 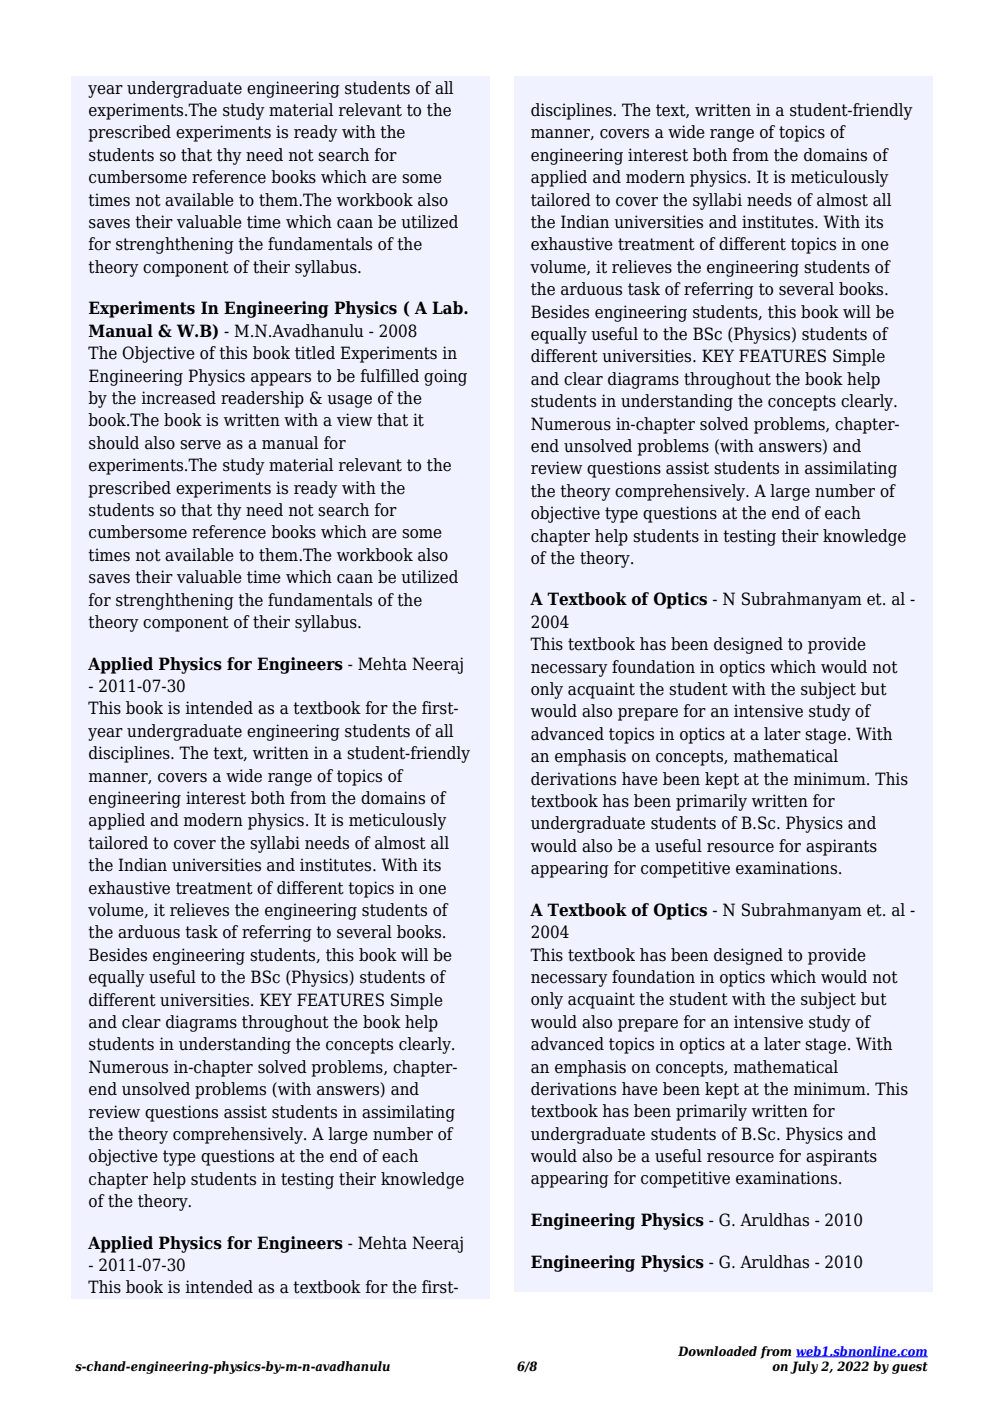 I want to click on July, so click(x=804, y=1367).
